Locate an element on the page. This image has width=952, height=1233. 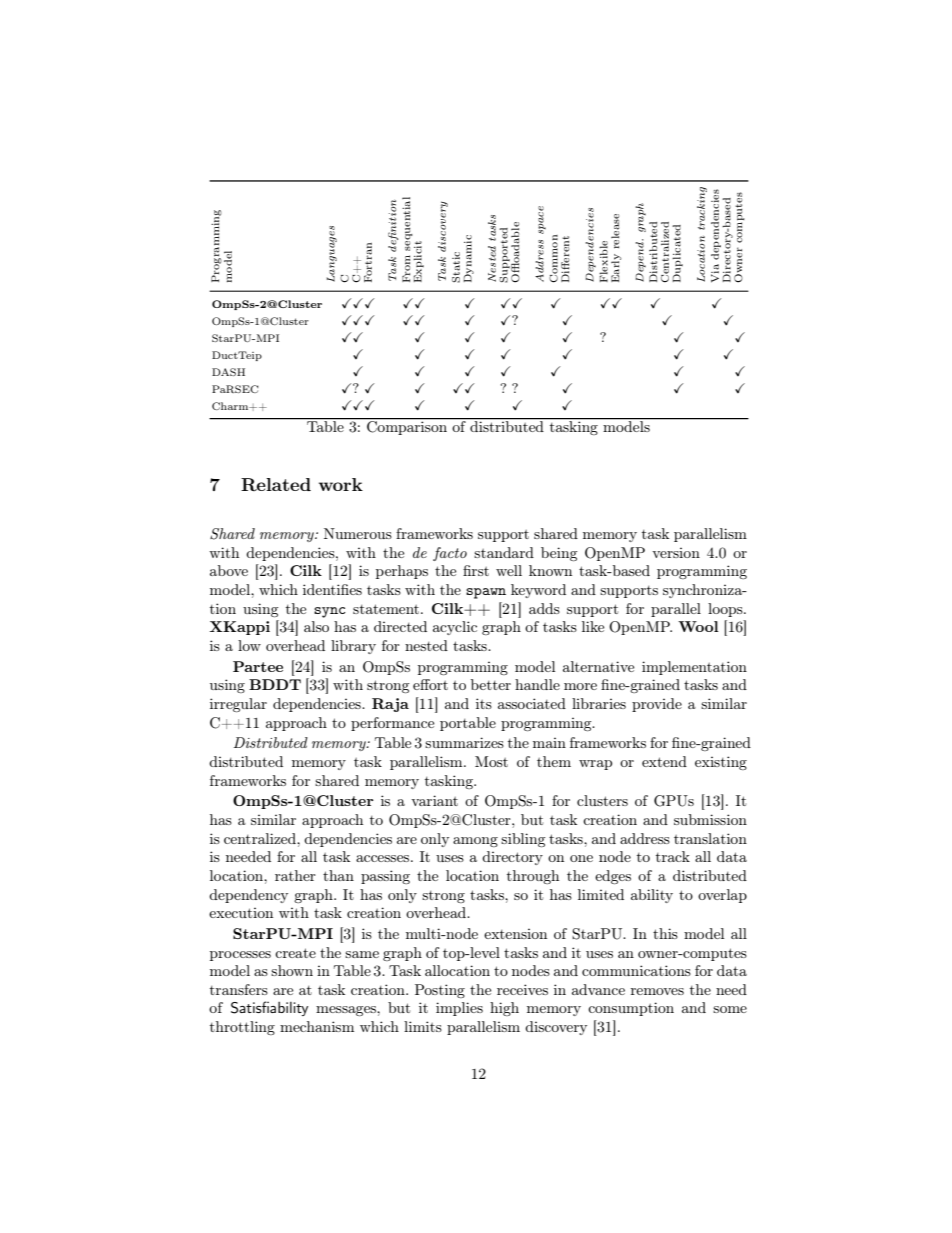
identifies is located at coordinates (332, 589).
